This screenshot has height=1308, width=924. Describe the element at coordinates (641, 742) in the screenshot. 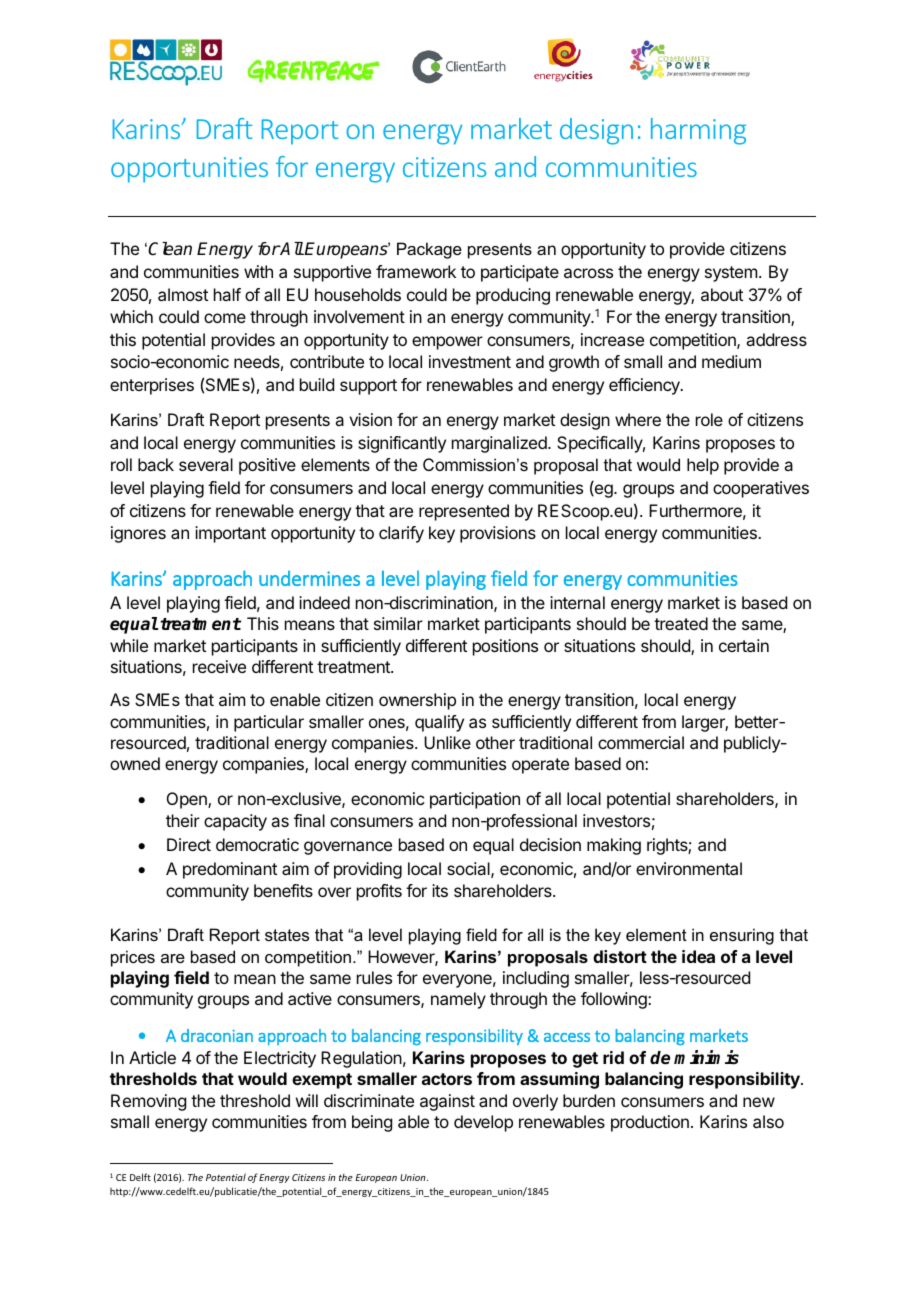

I see `commercial` at that location.
